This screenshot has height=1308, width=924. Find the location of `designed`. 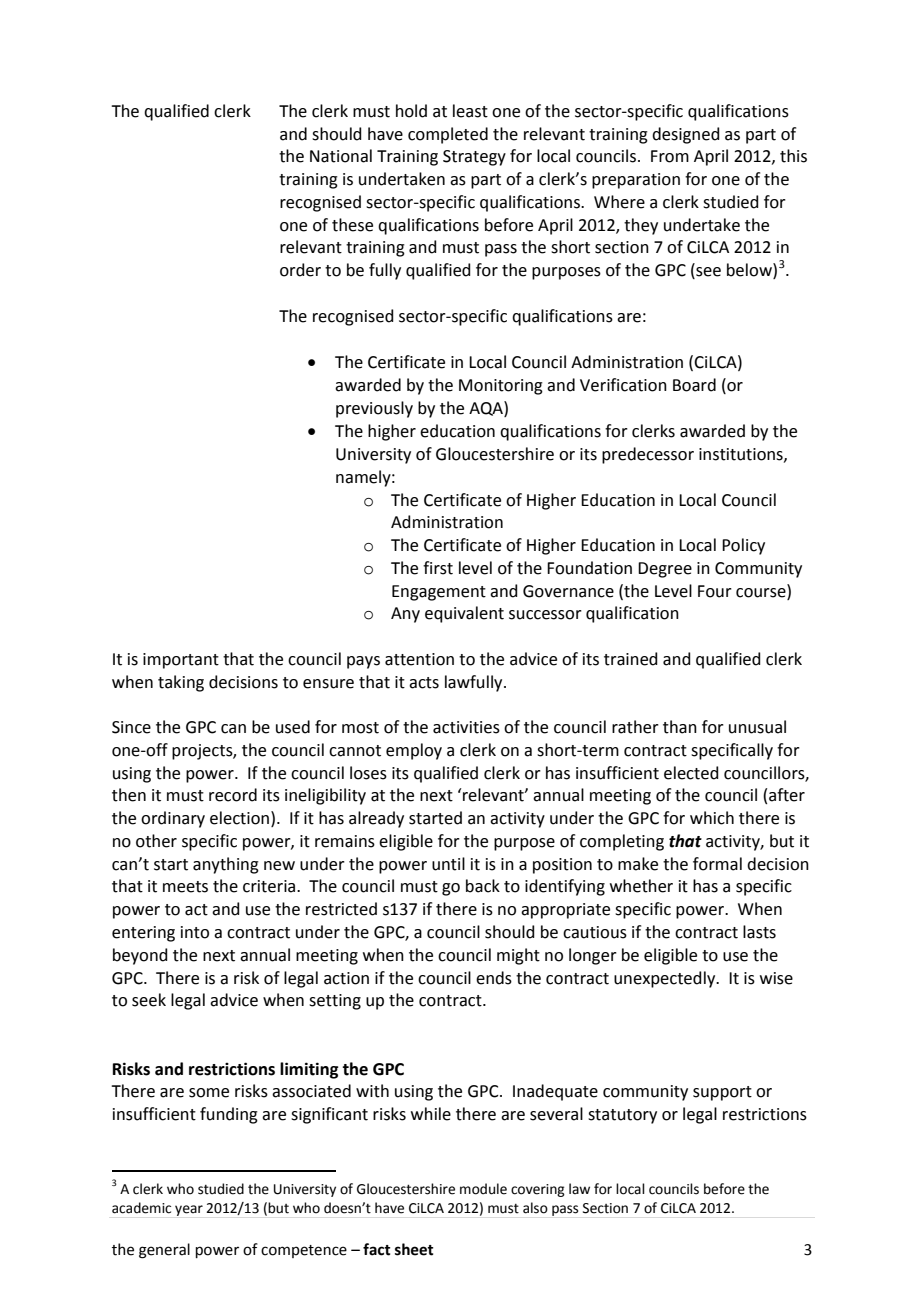

designed is located at coordinates (686, 135).
